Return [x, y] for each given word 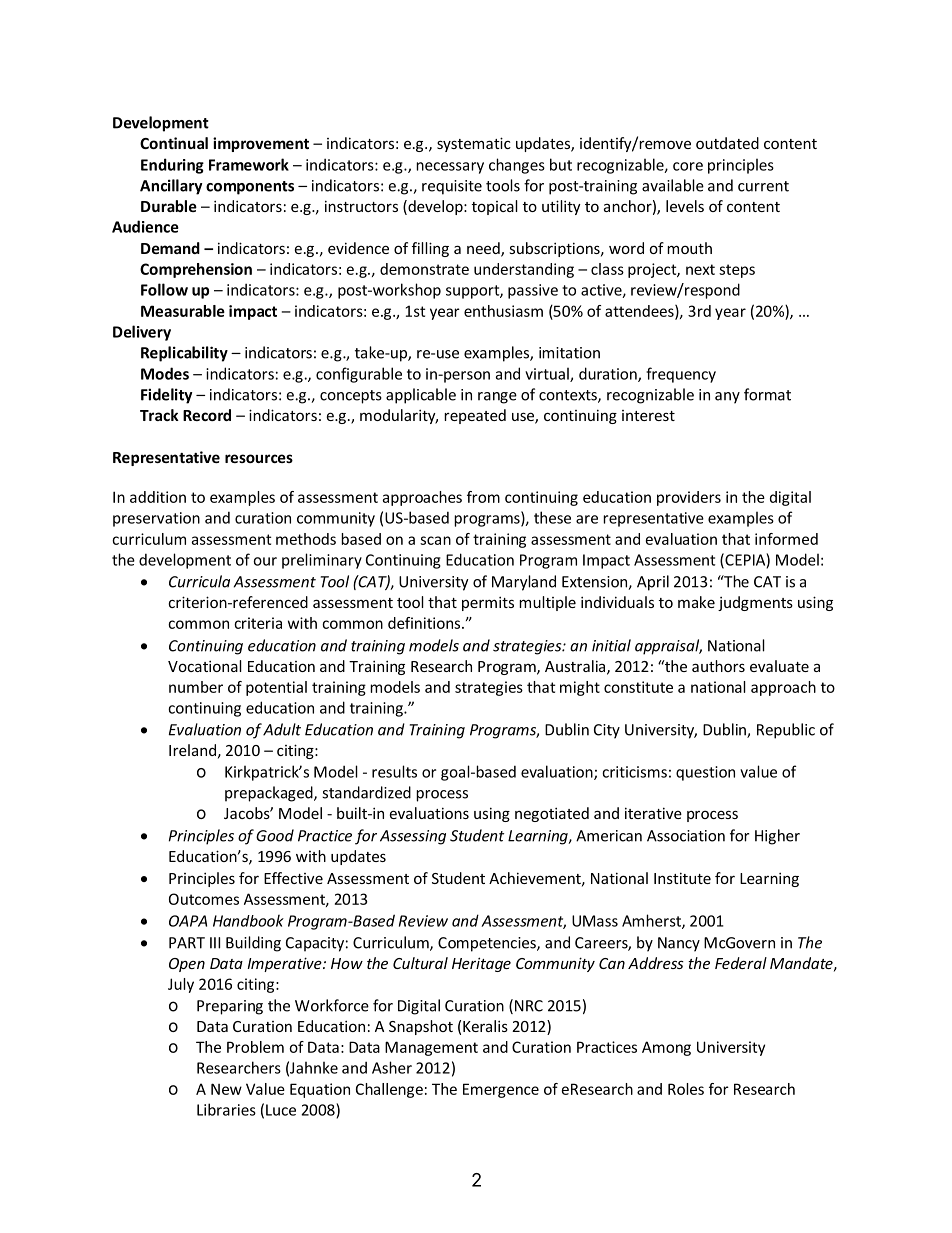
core [688, 166]
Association [686, 836]
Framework [249, 164]
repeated [475, 416]
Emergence [501, 1090]
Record [207, 415]
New [226, 1089]
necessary [450, 168]
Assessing [413, 837]
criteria [258, 623]
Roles [686, 1089]
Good [275, 835]
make [696, 602]
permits [488, 603]
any [727, 398]
